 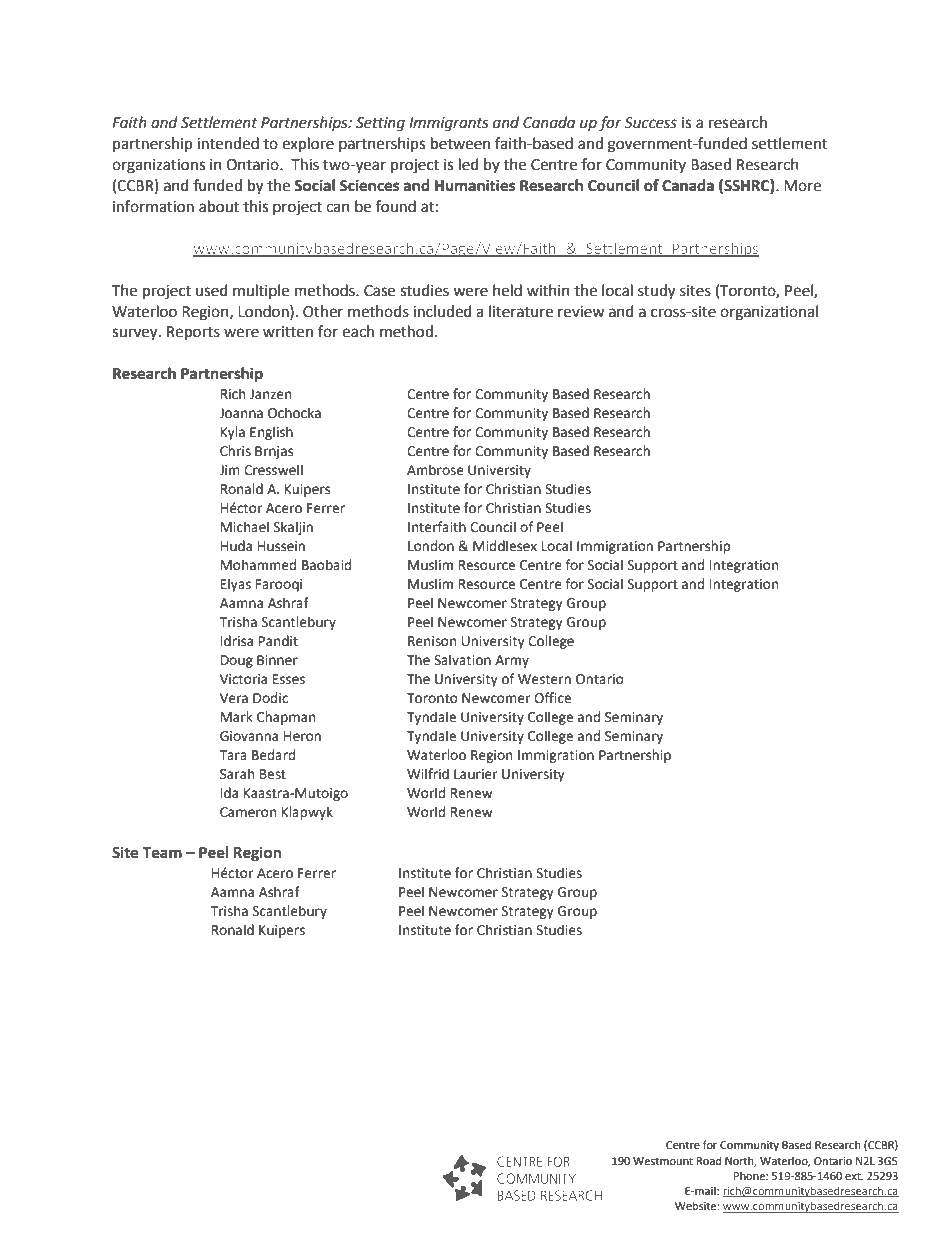 What do you see at coordinates (162, 853) in the screenshot?
I see `Team` at bounding box center [162, 853].
